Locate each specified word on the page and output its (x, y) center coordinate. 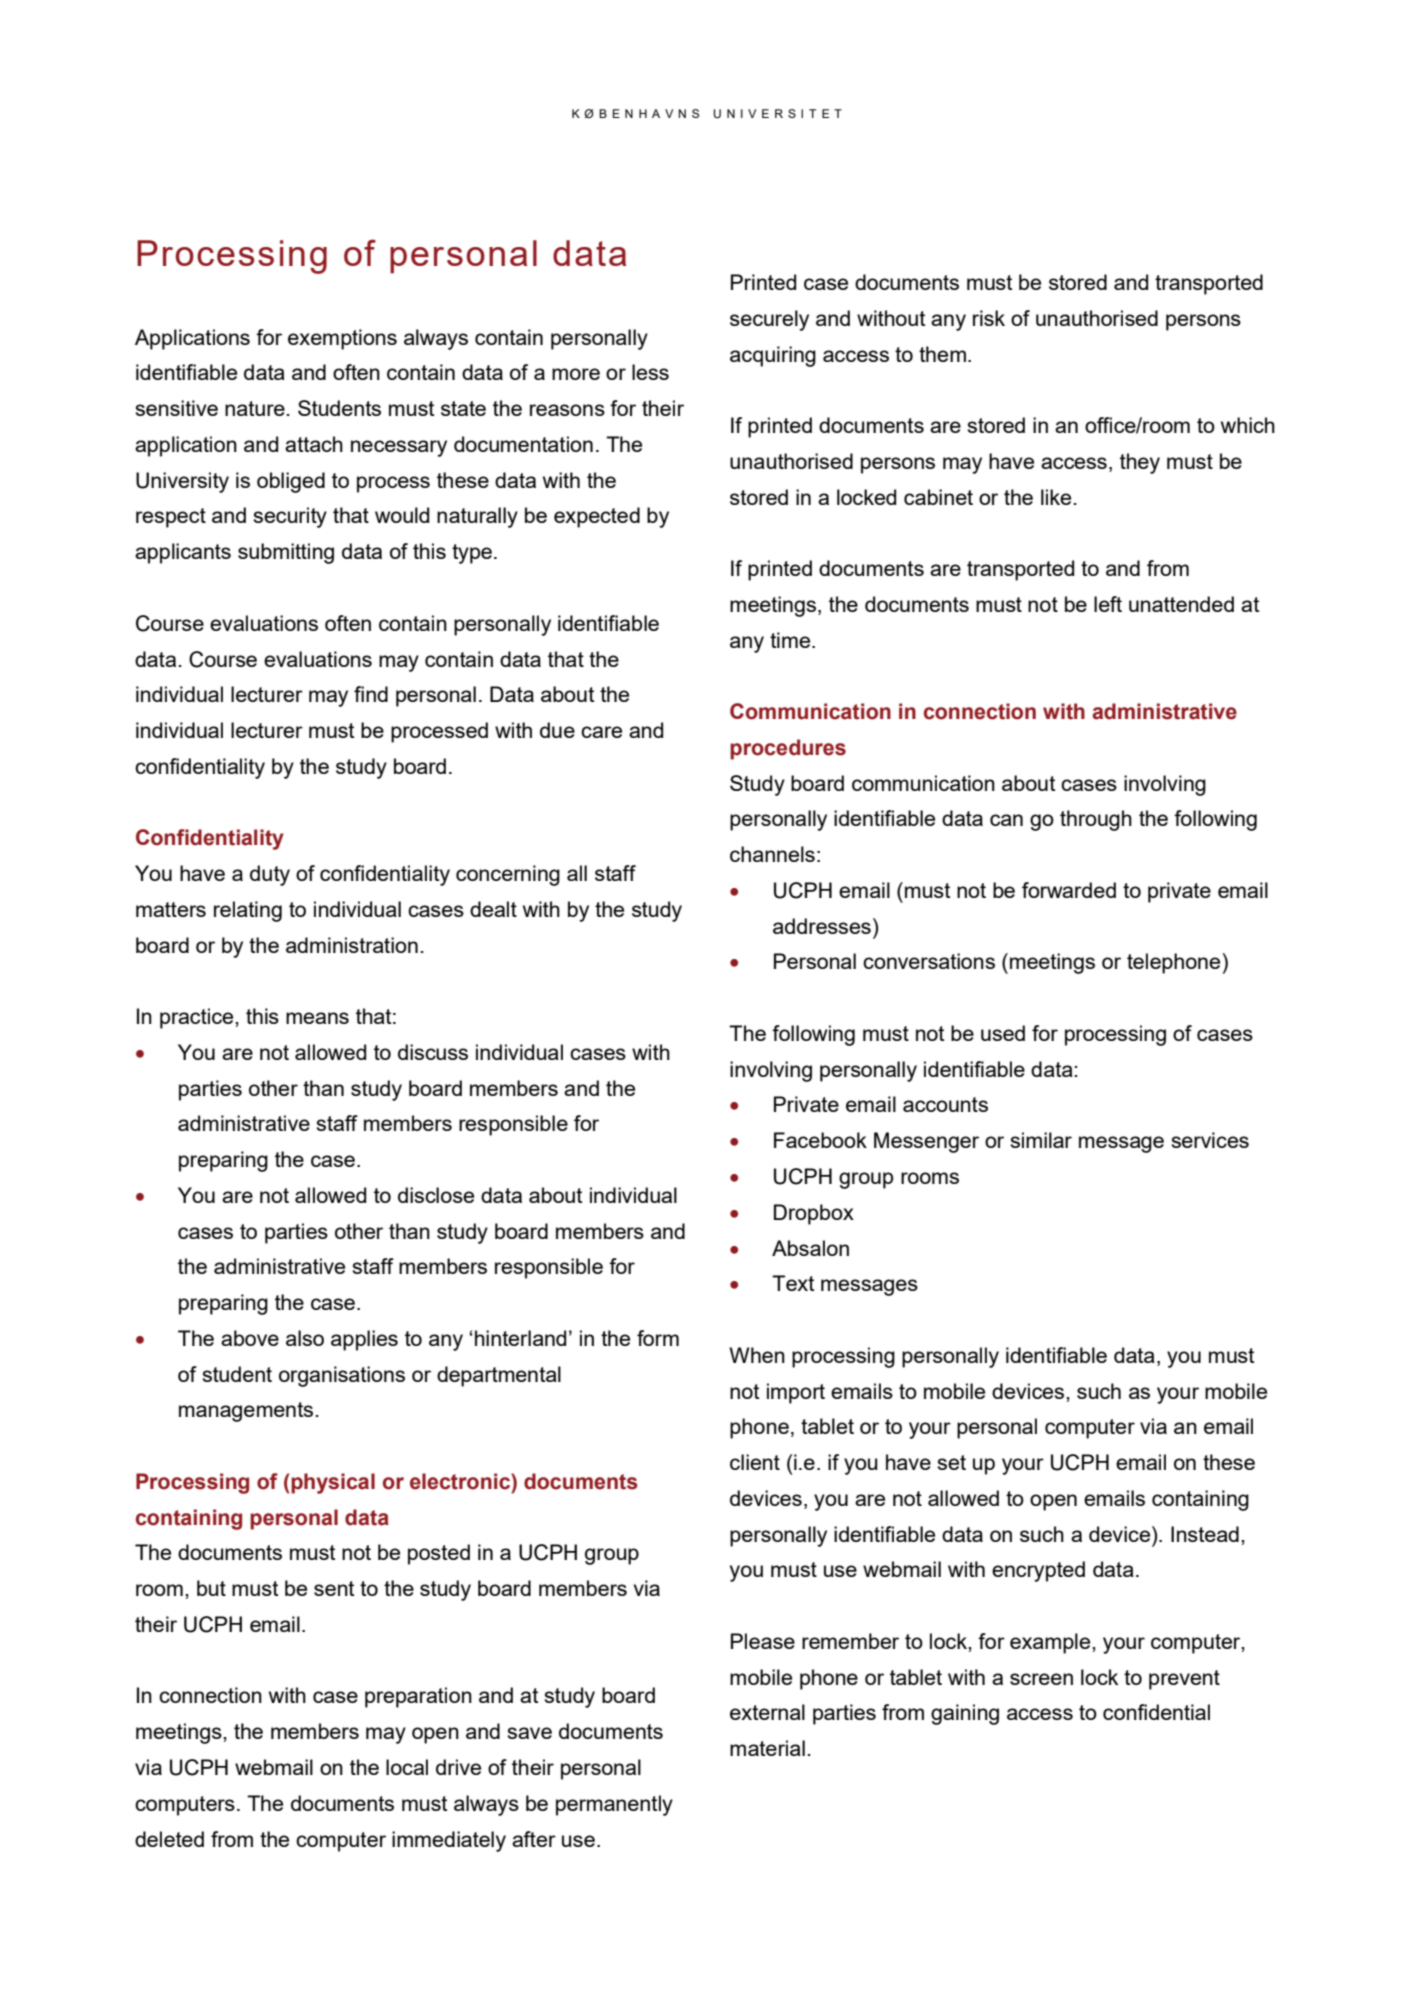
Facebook (820, 1140)
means (317, 1018)
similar (1041, 1140)
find (371, 694)
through (1096, 820)
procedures (788, 749)
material (767, 1748)
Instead (1205, 1534)
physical (333, 1483)
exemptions (342, 339)
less (650, 372)
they (1140, 463)
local (407, 1767)
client (755, 1462)
